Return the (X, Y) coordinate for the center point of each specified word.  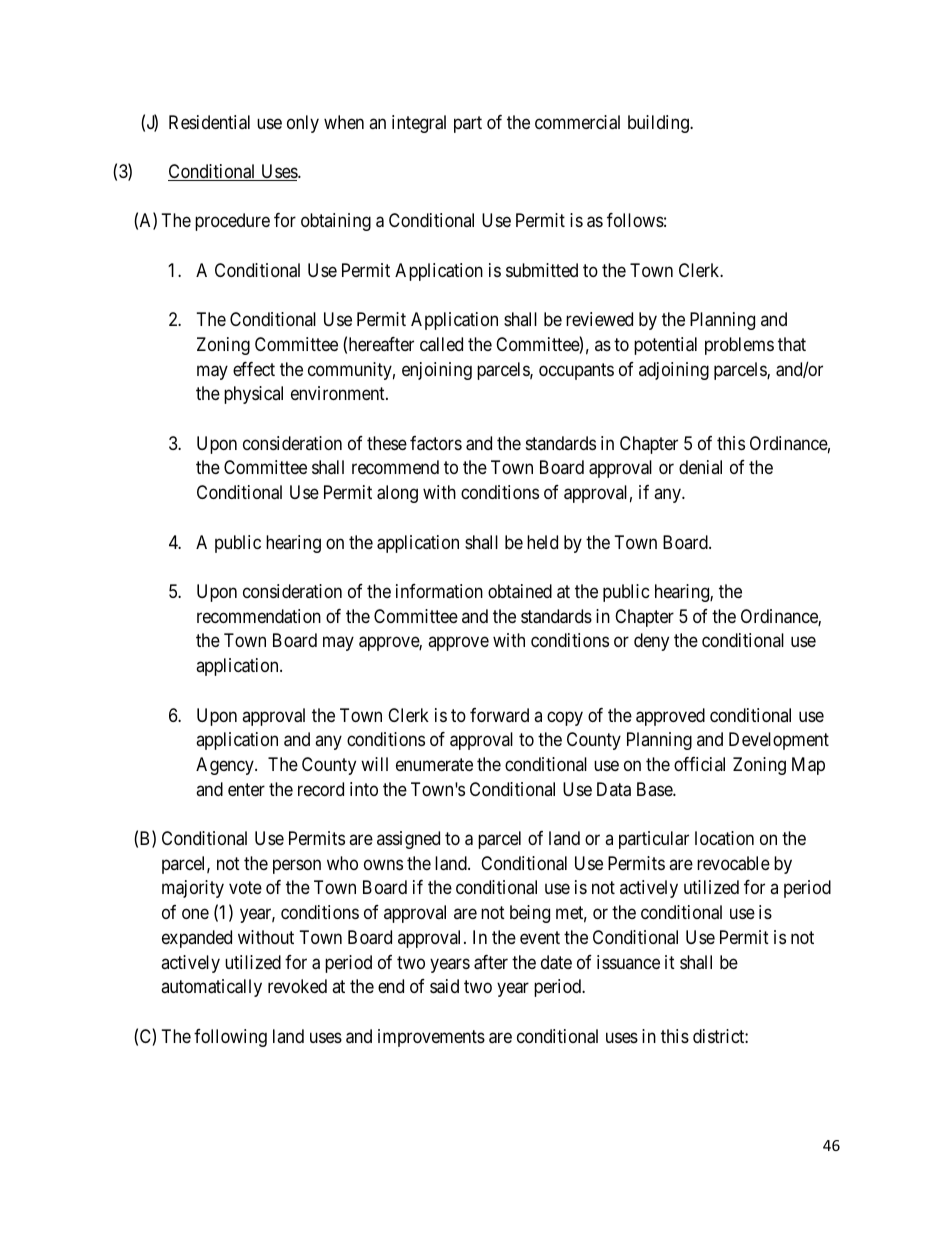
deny (651, 642)
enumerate (434, 765)
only (303, 124)
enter (246, 789)
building (659, 124)
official (699, 764)
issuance (628, 962)
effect (254, 369)
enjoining (437, 371)
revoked (297, 986)
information (439, 591)
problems (739, 346)
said (444, 986)
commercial (577, 122)
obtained (520, 591)
